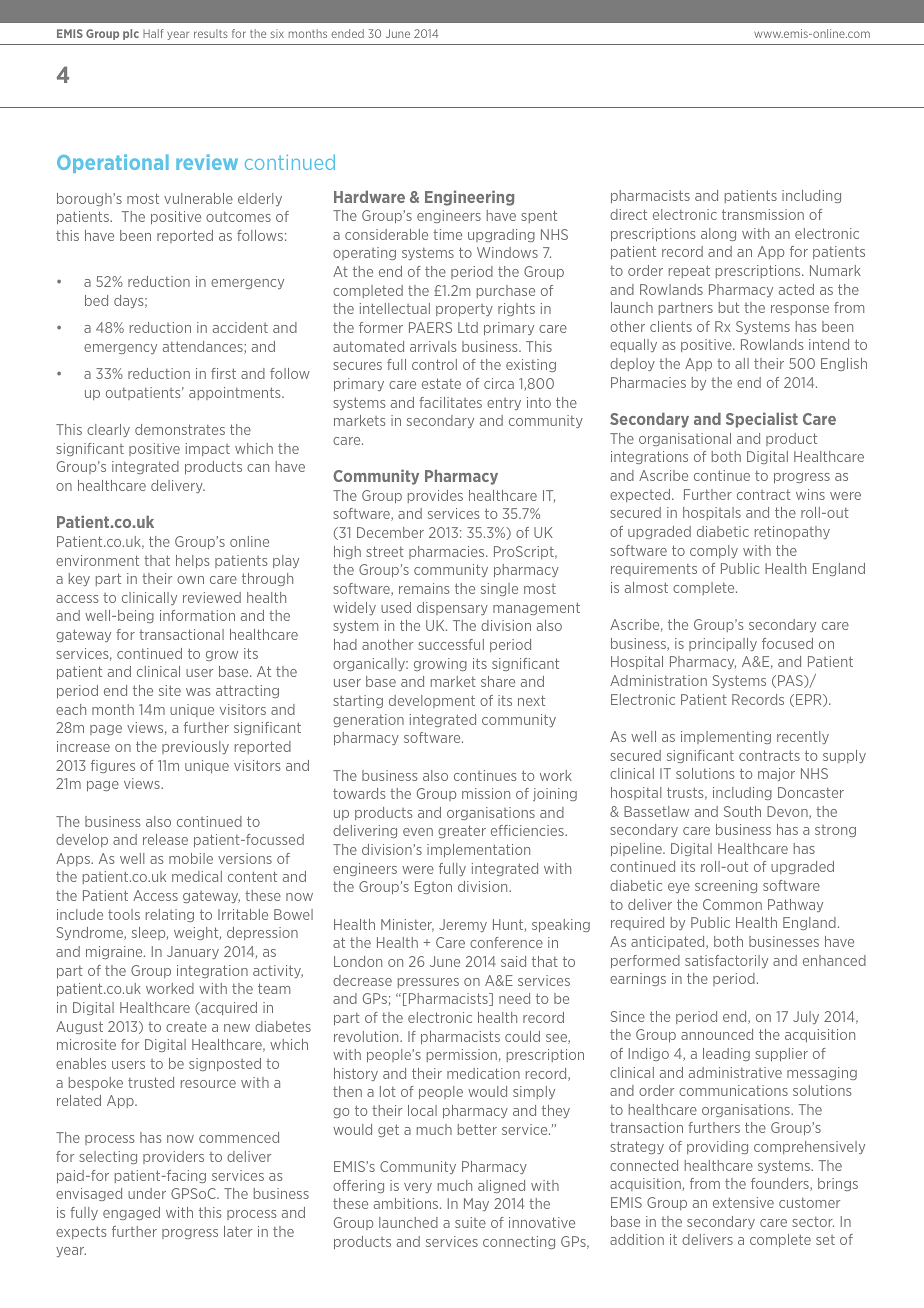 This screenshot has height=1308, width=924. Describe the element at coordinates (743, 1202) in the screenshot. I see `extensive` at that location.
